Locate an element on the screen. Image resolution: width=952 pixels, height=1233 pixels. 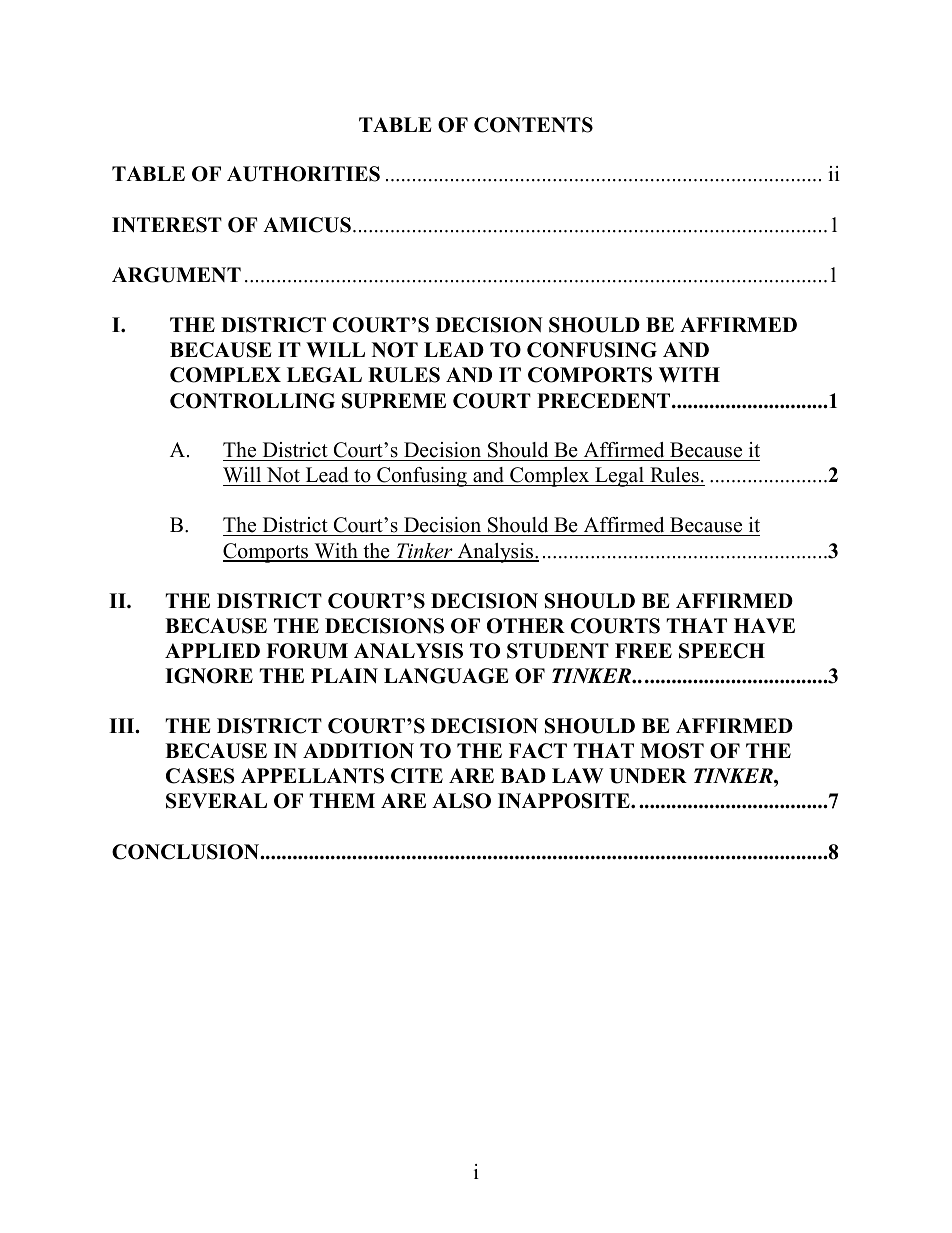
SPEECH is located at coordinates (722, 651).
